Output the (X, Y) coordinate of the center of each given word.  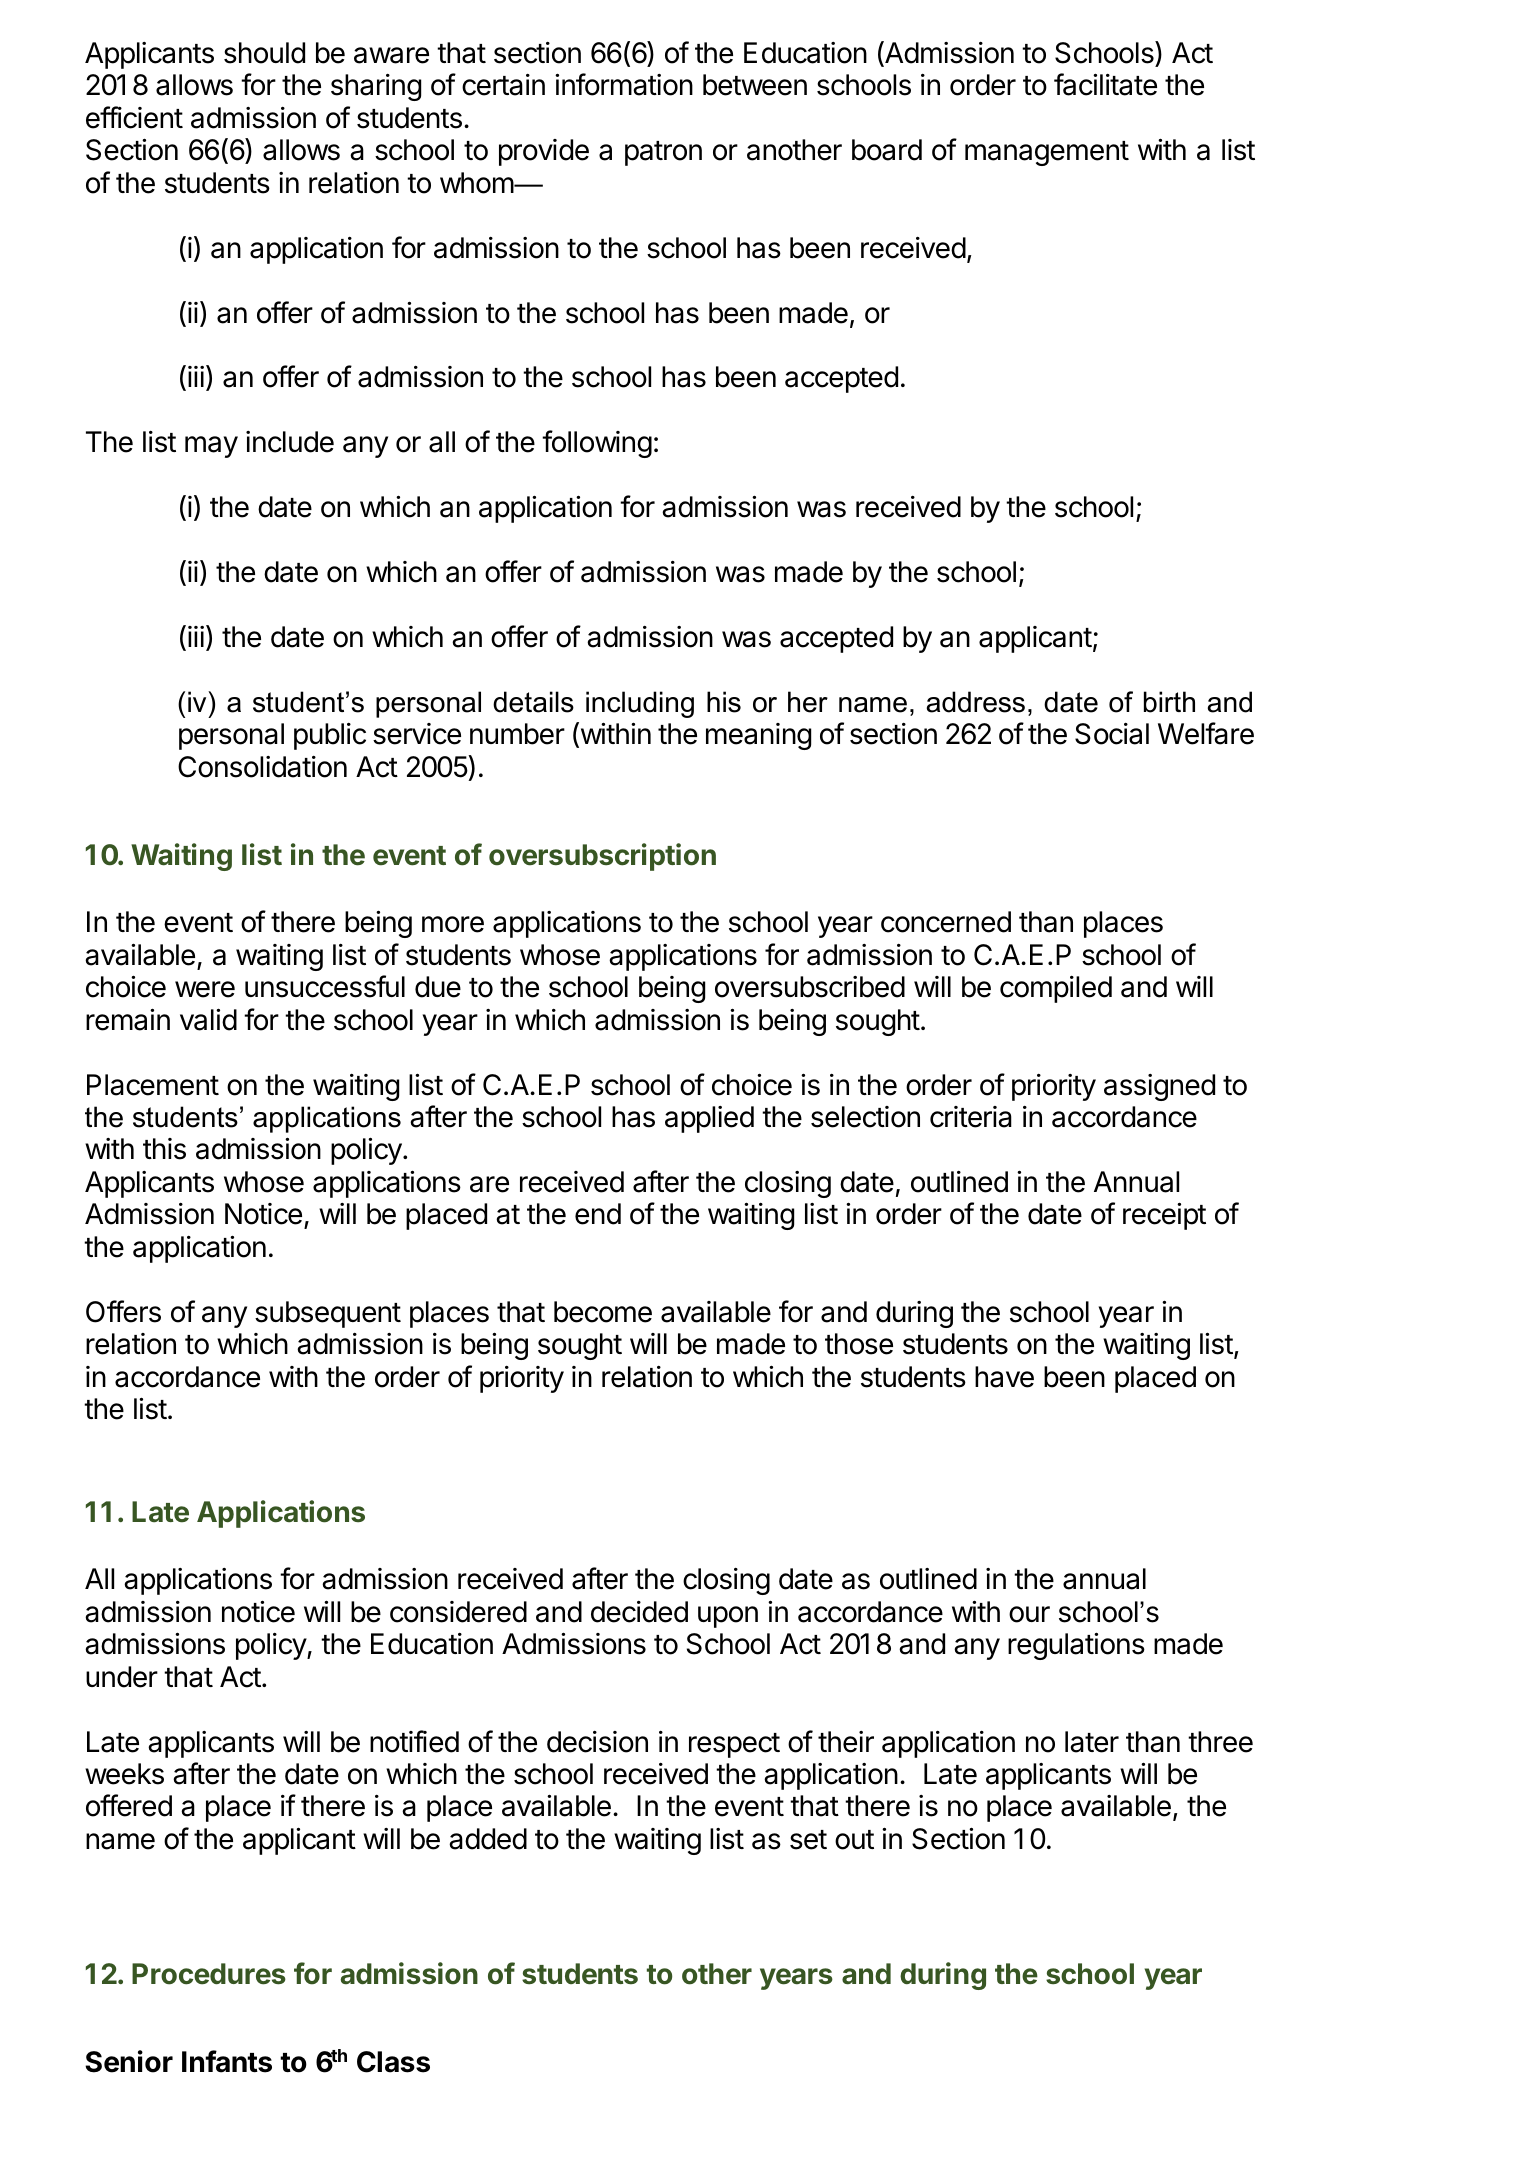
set (808, 1840)
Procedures (209, 1974)
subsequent (328, 1314)
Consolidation (262, 767)
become (603, 1312)
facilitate (1105, 84)
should (264, 53)
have (1004, 1377)
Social (1112, 734)
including (640, 704)
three (1220, 1742)
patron (663, 153)
